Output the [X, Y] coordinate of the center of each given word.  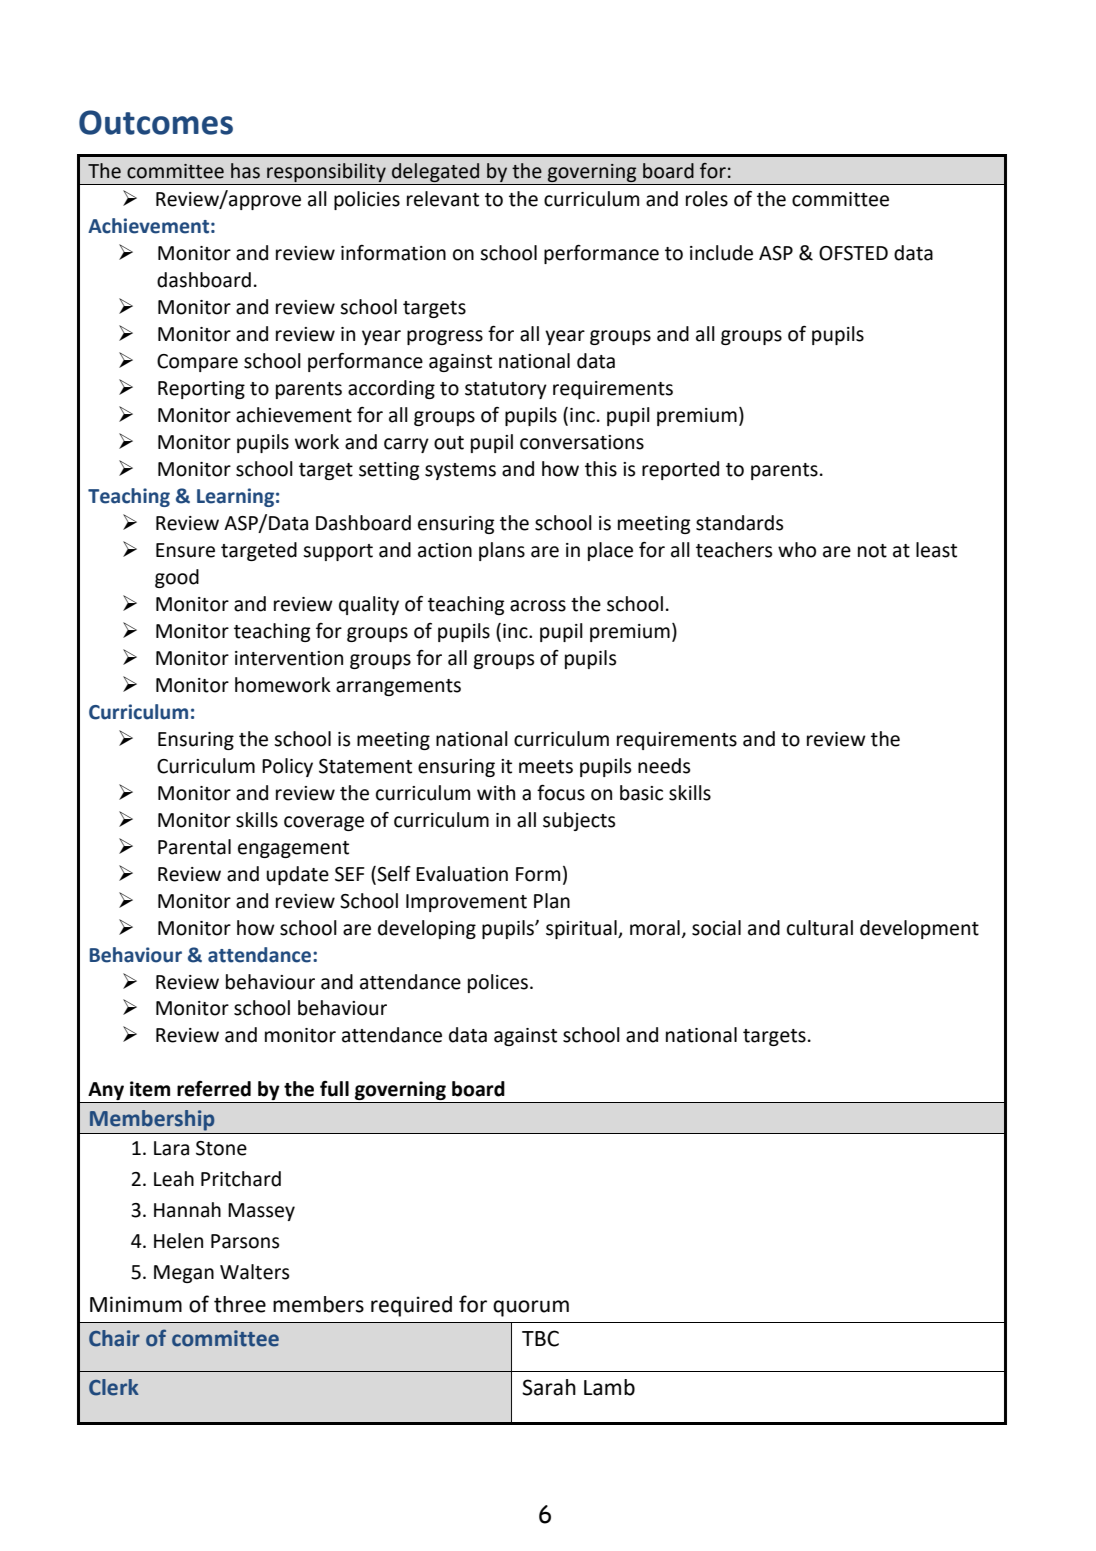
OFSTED [853, 253]
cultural [820, 928]
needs [664, 766]
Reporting [201, 390]
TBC [540, 1338]
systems [460, 471]
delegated [436, 174]
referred [214, 1089]
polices [498, 983]
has [245, 171]
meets [546, 767]
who [797, 550]
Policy [287, 767]
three [240, 1304]
